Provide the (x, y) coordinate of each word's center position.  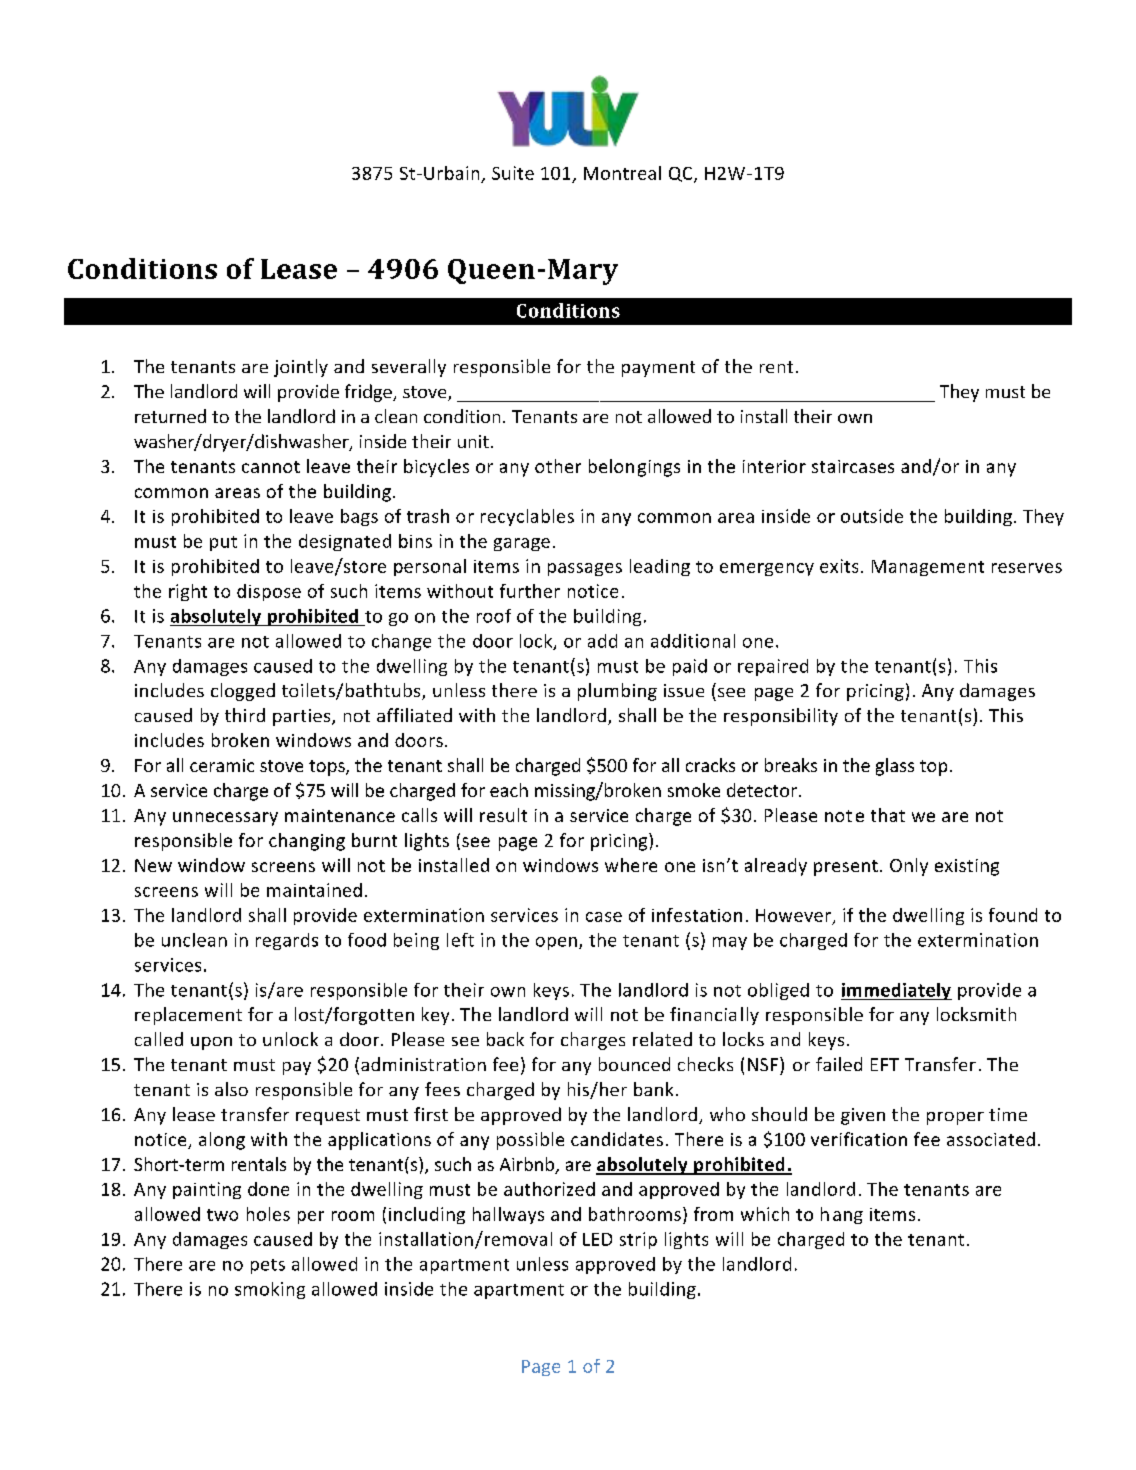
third (245, 715)
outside (872, 516)
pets (268, 1266)
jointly (301, 368)
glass (895, 767)
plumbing (617, 692)
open (556, 943)
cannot (271, 467)
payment (658, 369)
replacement (188, 1016)
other (558, 466)
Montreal (622, 173)
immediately (896, 991)
